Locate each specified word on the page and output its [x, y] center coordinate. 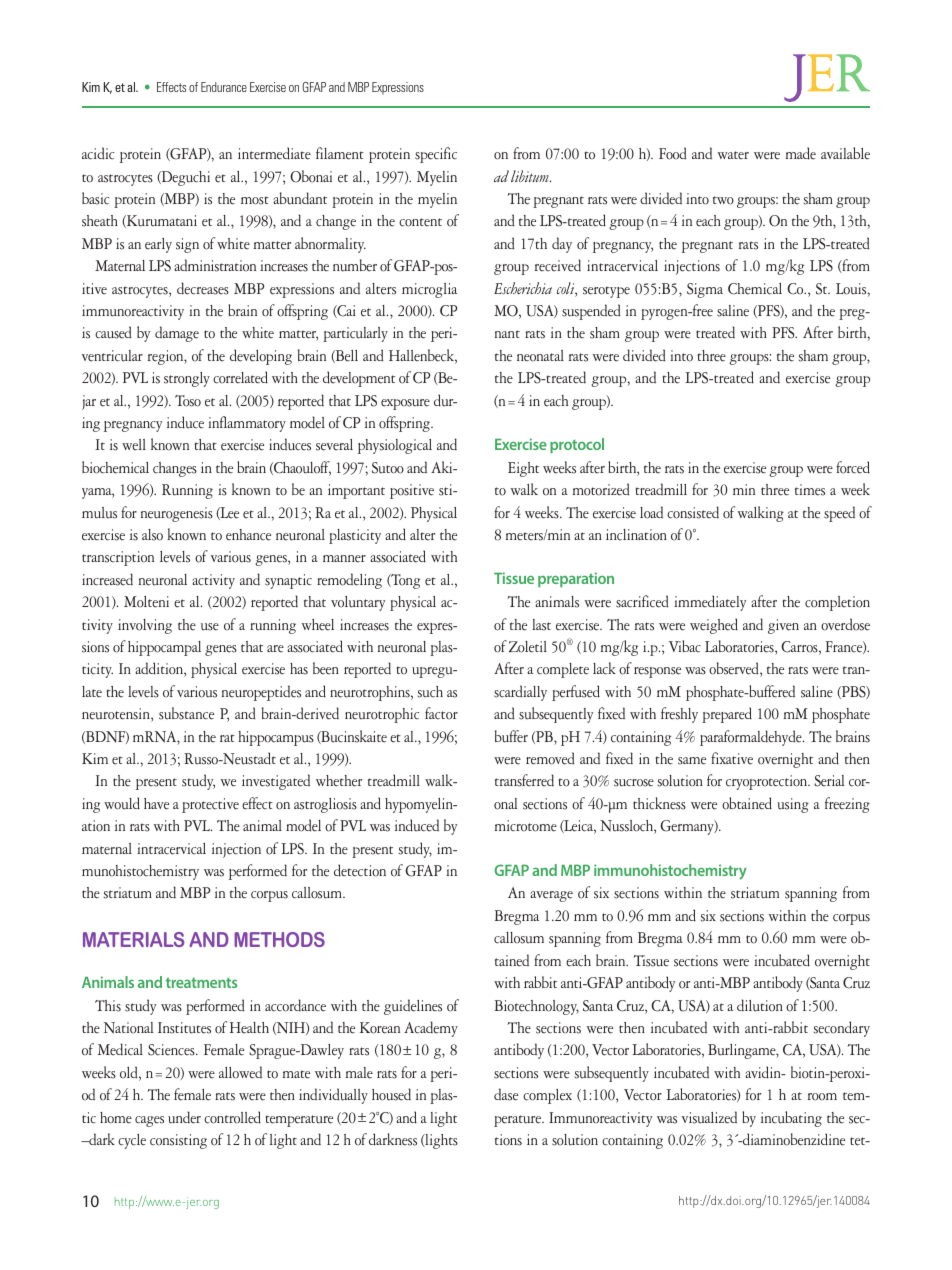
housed [391, 1094]
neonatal [540, 356]
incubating [791, 1119]
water [733, 155]
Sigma [705, 290]
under [184, 1117]
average [551, 896]
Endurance [224, 87]
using [793, 805]
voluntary [358, 603]
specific [436, 155]
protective [210, 805]
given [783, 626]
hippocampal [164, 648]
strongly [187, 379]
